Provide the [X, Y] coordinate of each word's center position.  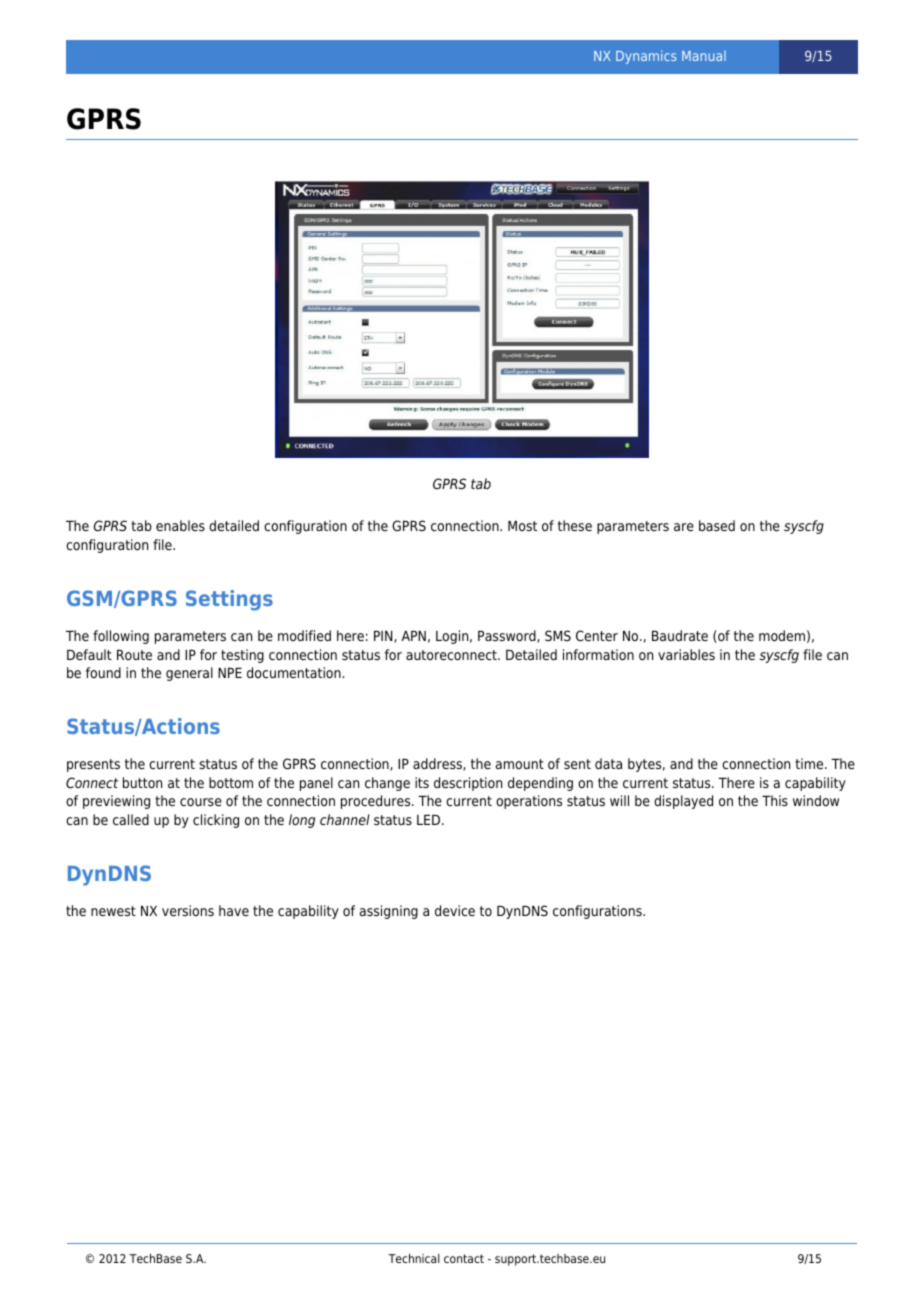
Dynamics [646, 57]
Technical [414, 1258]
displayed [683, 802]
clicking [216, 821]
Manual [704, 56]
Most [522, 526]
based [717, 525]
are [684, 527]
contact [464, 1258]
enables [180, 525]
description [468, 784]
